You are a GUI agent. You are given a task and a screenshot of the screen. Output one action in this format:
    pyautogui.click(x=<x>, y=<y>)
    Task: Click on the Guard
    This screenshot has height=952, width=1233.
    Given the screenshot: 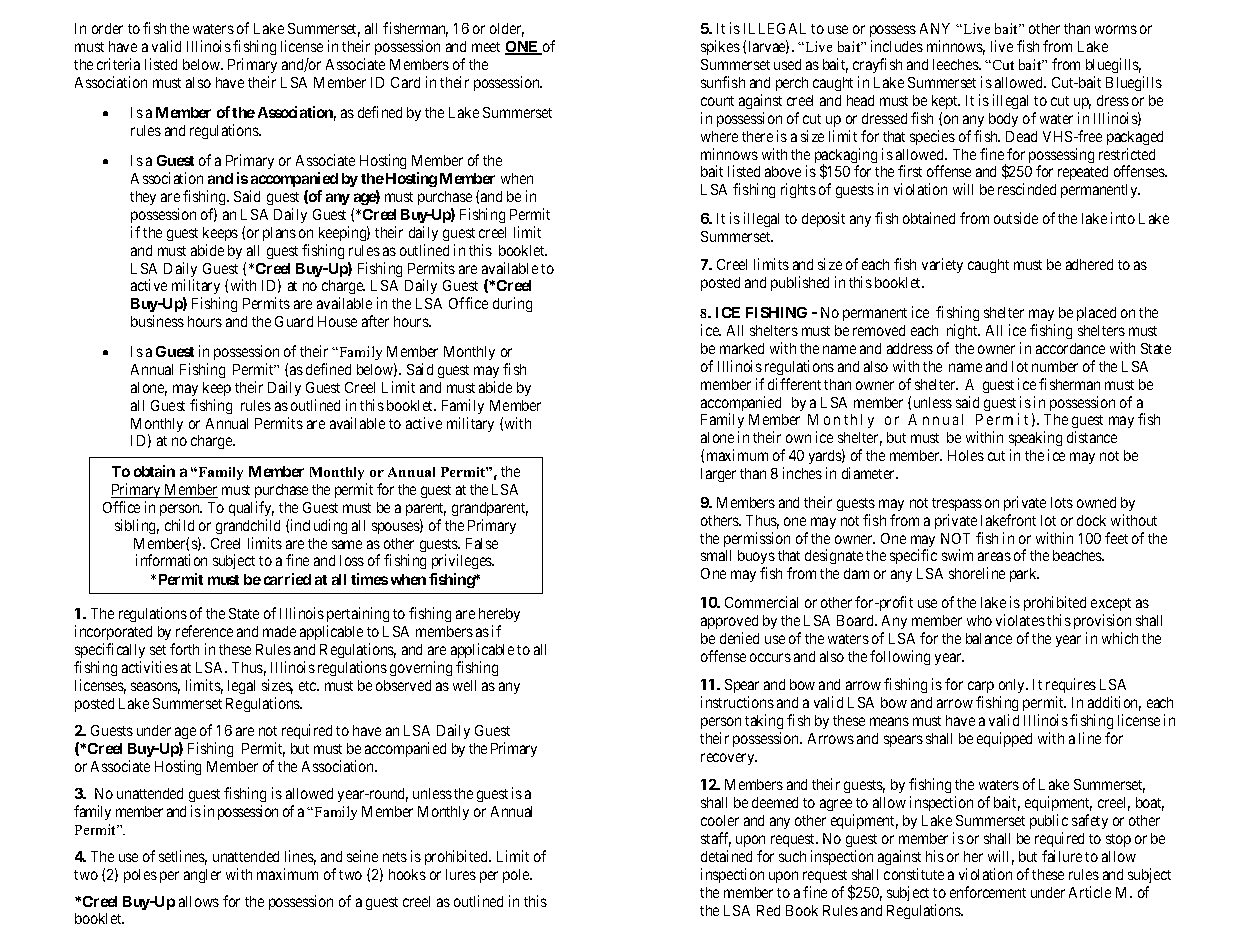 What is the action you would take?
    pyautogui.click(x=294, y=321)
